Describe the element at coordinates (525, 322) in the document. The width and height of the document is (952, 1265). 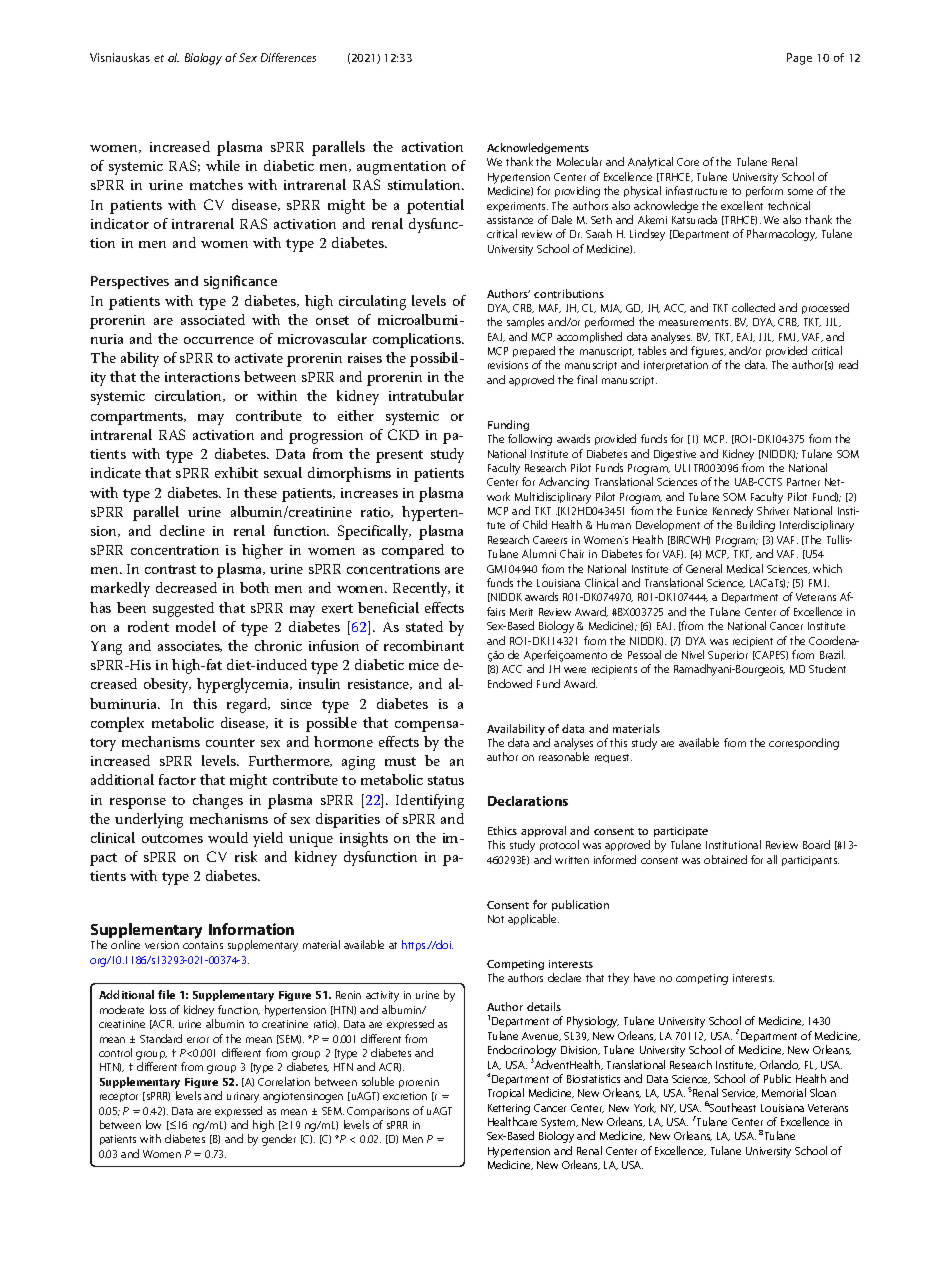
I see `samples` at that location.
